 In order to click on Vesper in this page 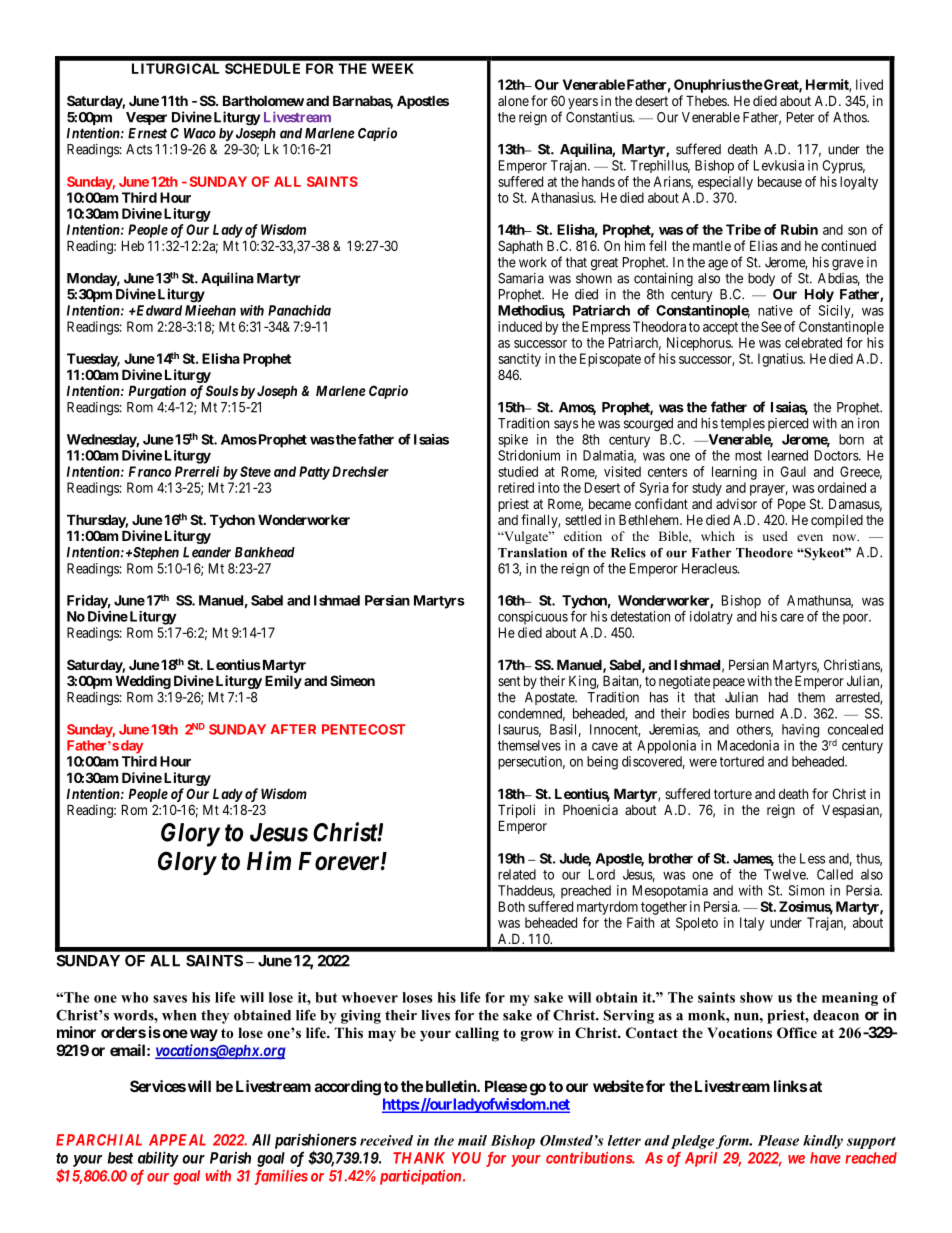, I will do `click(146, 118)`.
